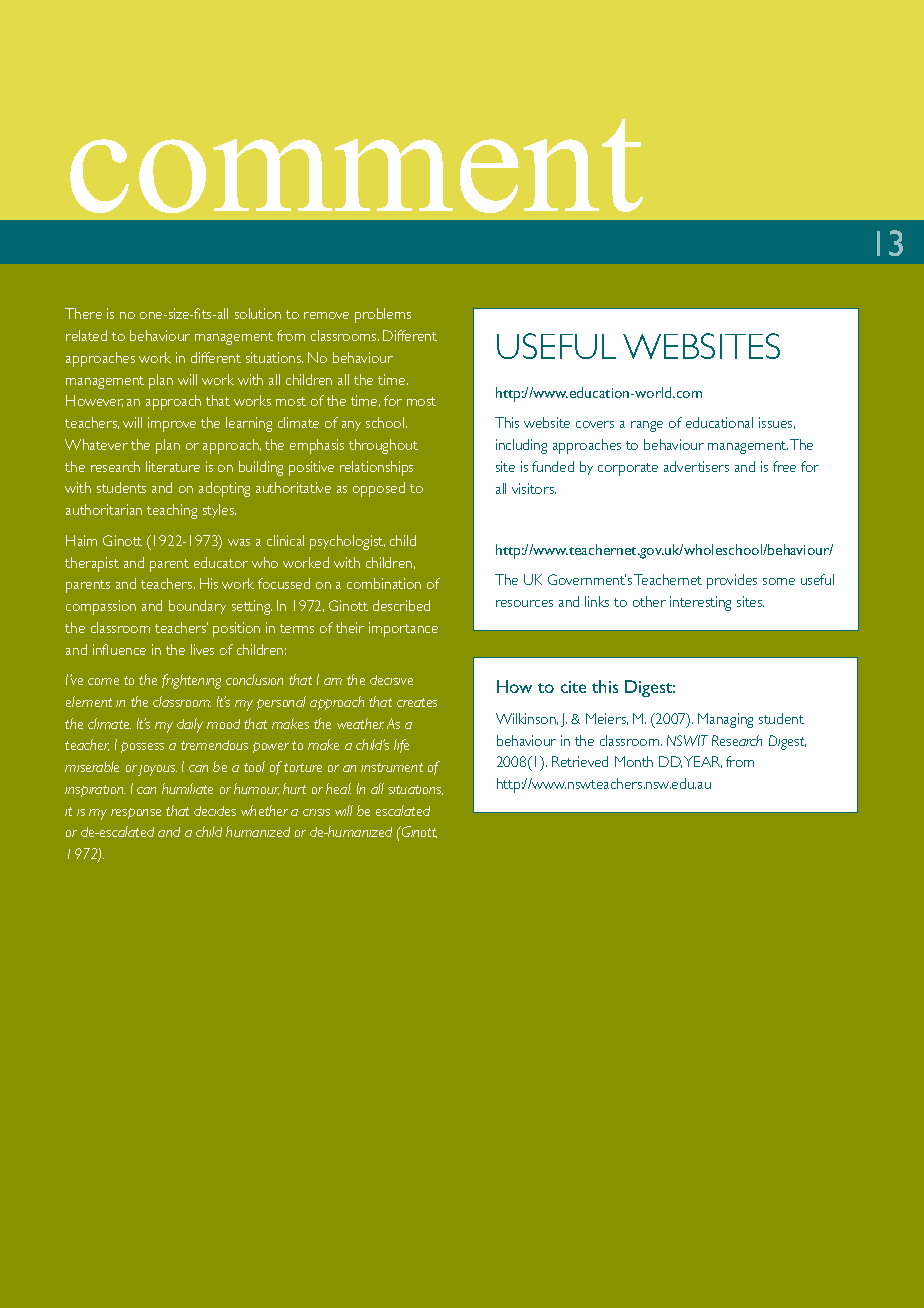 The width and height of the image is (924, 1308). I want to click on comment, so click(356, 166).
